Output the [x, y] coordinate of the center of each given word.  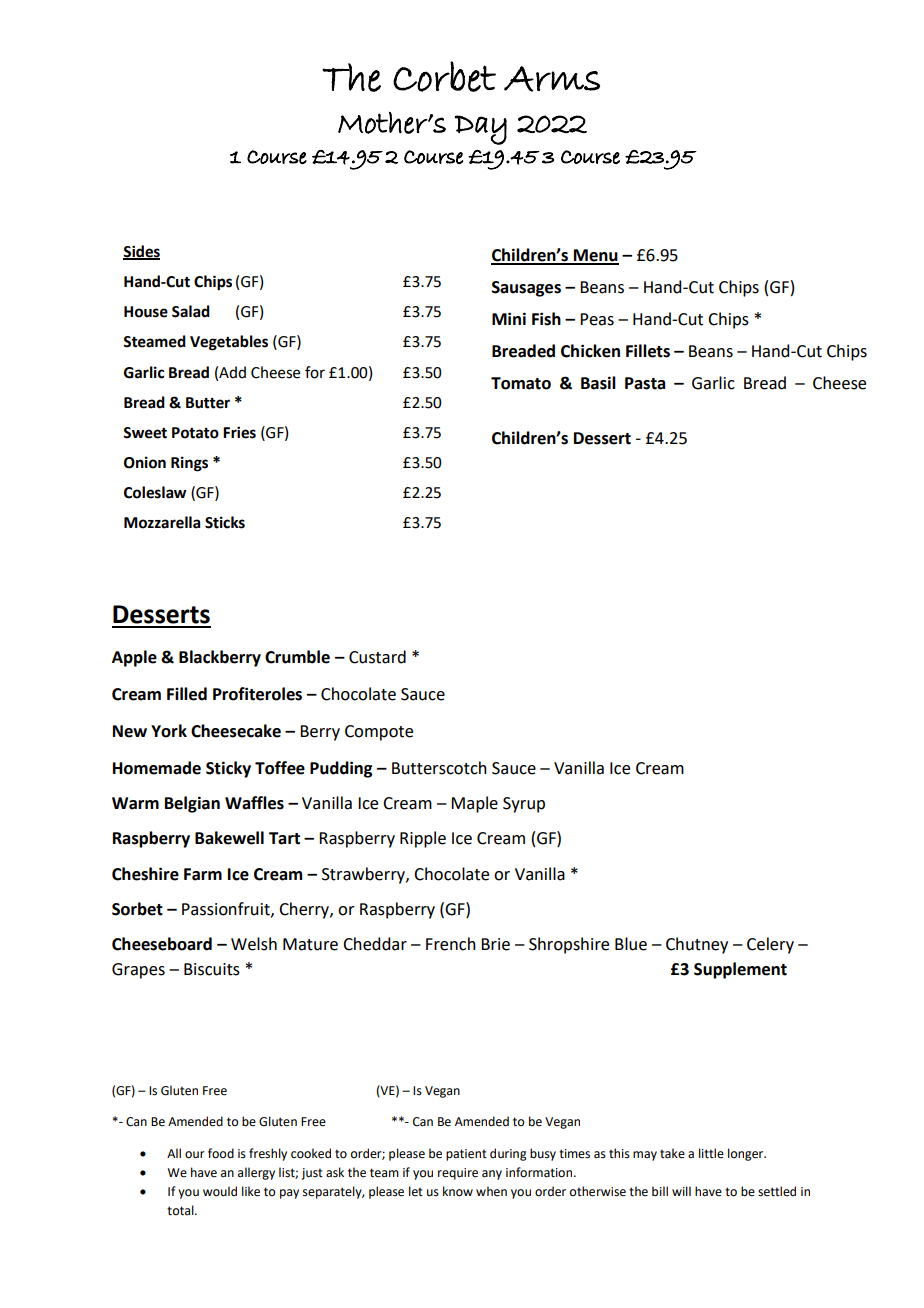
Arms [552, 79]
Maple [474, 804]
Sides [141, 252]
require [458, 1174]
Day [481, 130]
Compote [379, 733]
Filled [187, 694]
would [220, 1191]
